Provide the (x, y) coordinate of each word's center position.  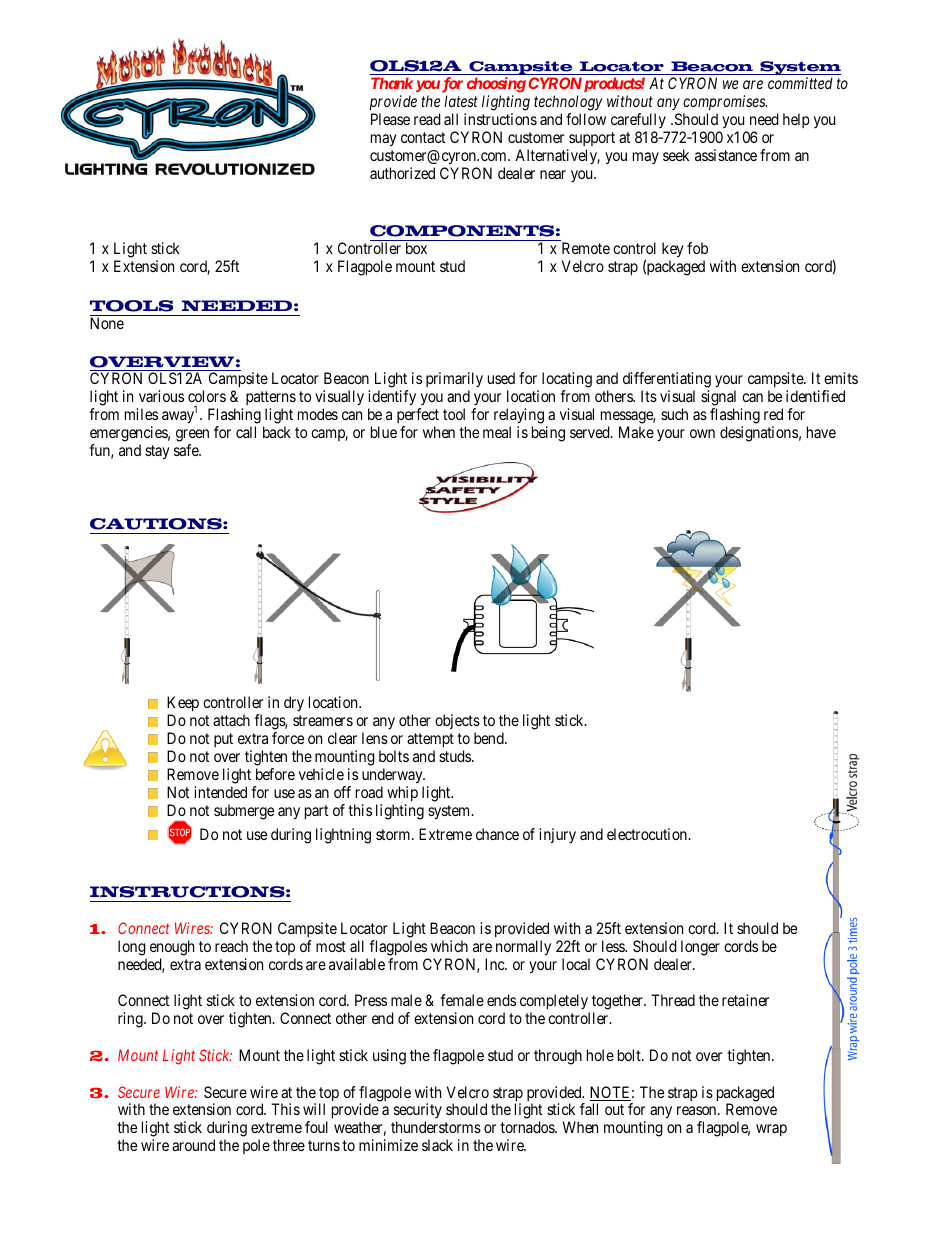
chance (497, 834)
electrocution (648, 834)
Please (390, 119)
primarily (454, 381)
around (193, 1145)
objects (457, 721)
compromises (725, 103)
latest (461, 101)
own (702, 433)
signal (718, 399)
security (418, 1112)
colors (207, 396)
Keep (183, 703)
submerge (244, 812)
